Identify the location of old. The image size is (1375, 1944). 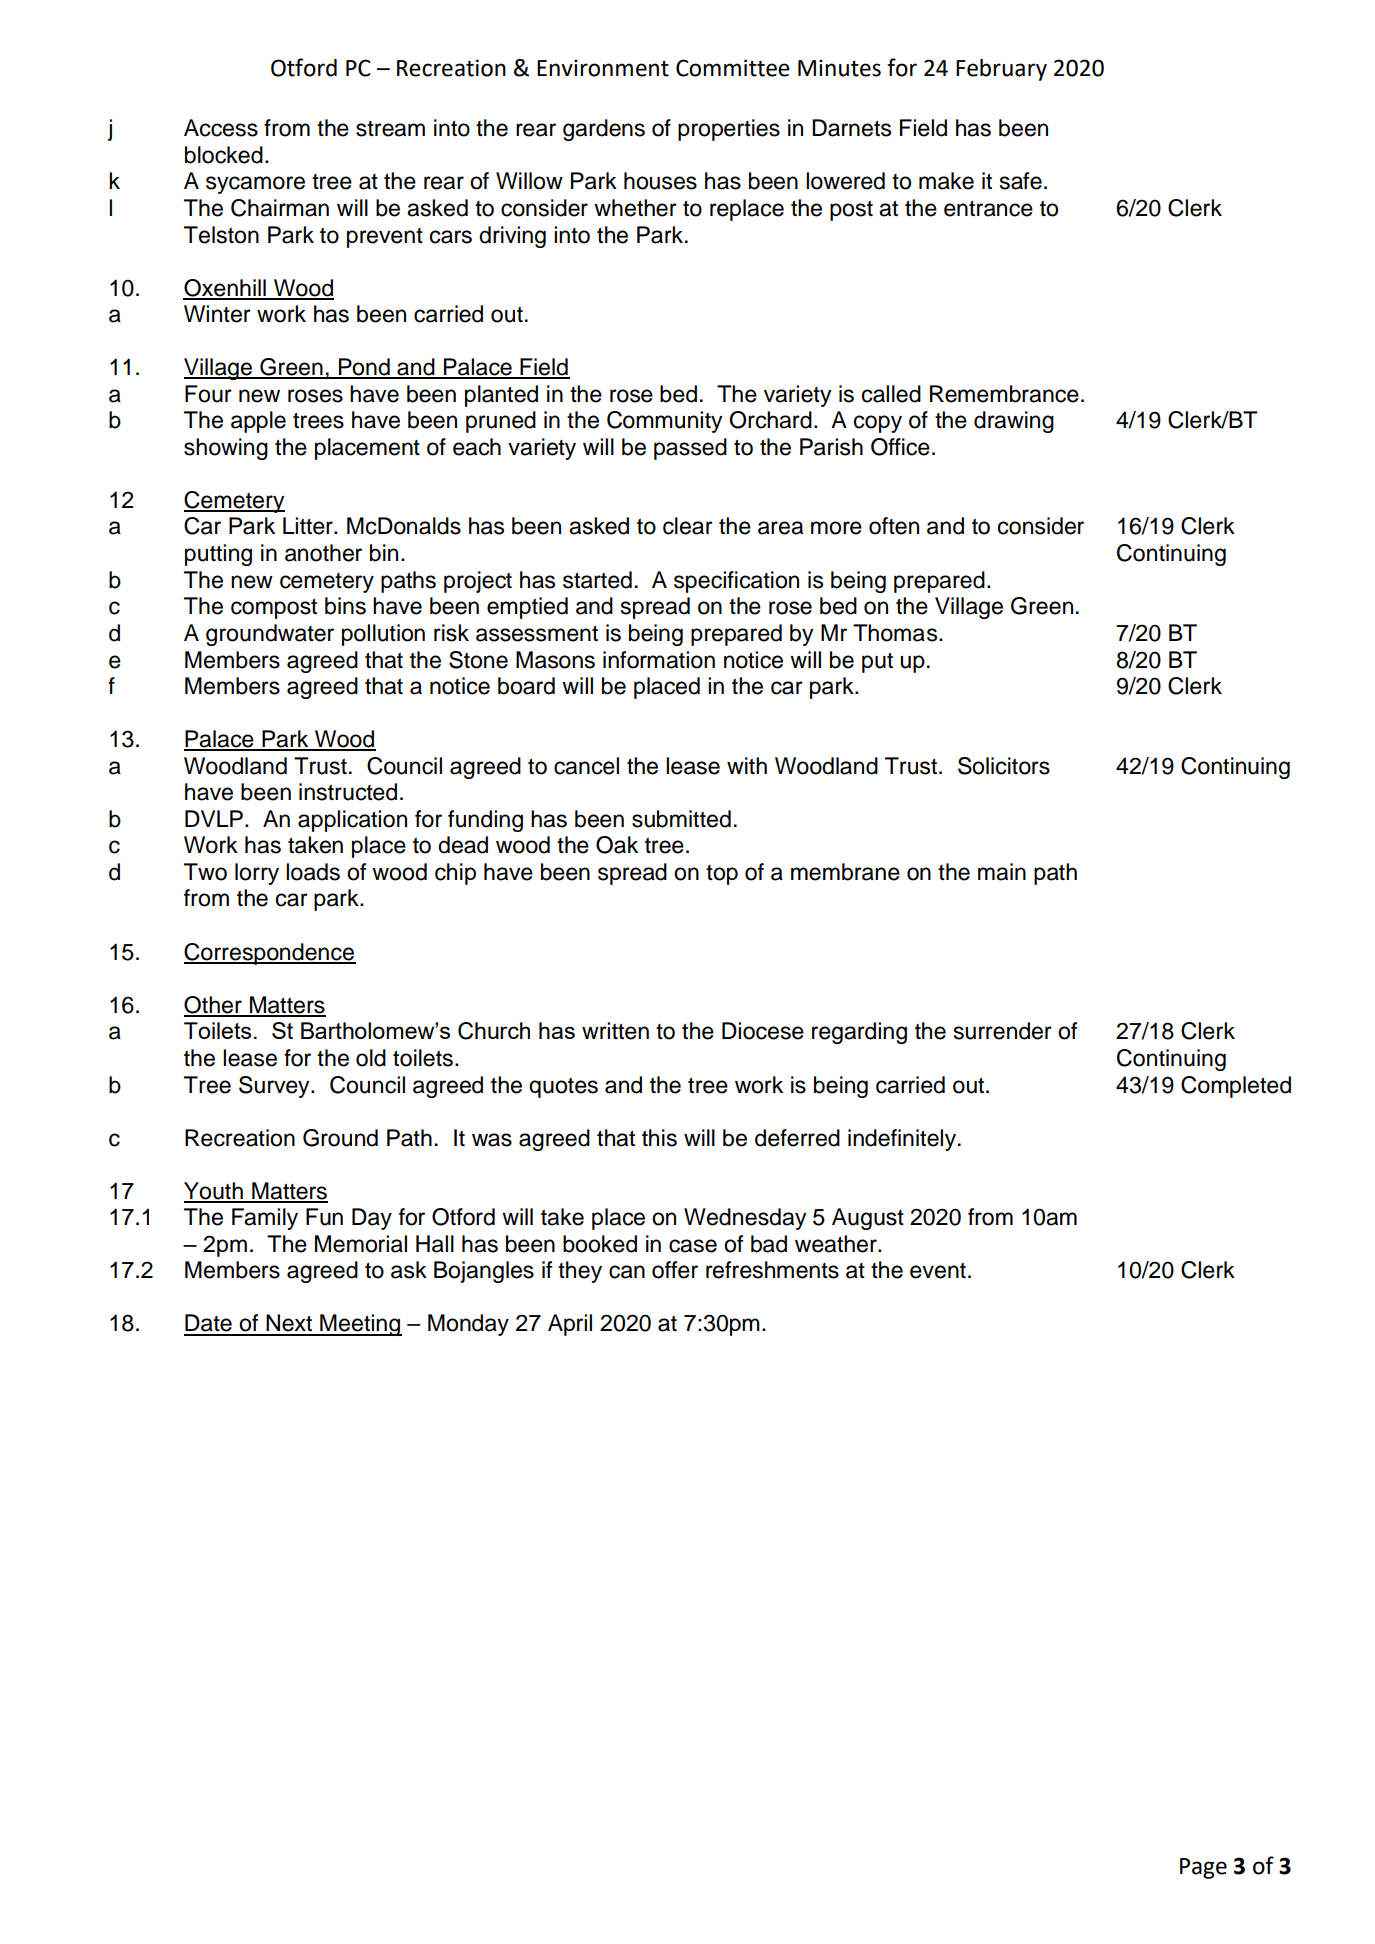
(371, 1058).
